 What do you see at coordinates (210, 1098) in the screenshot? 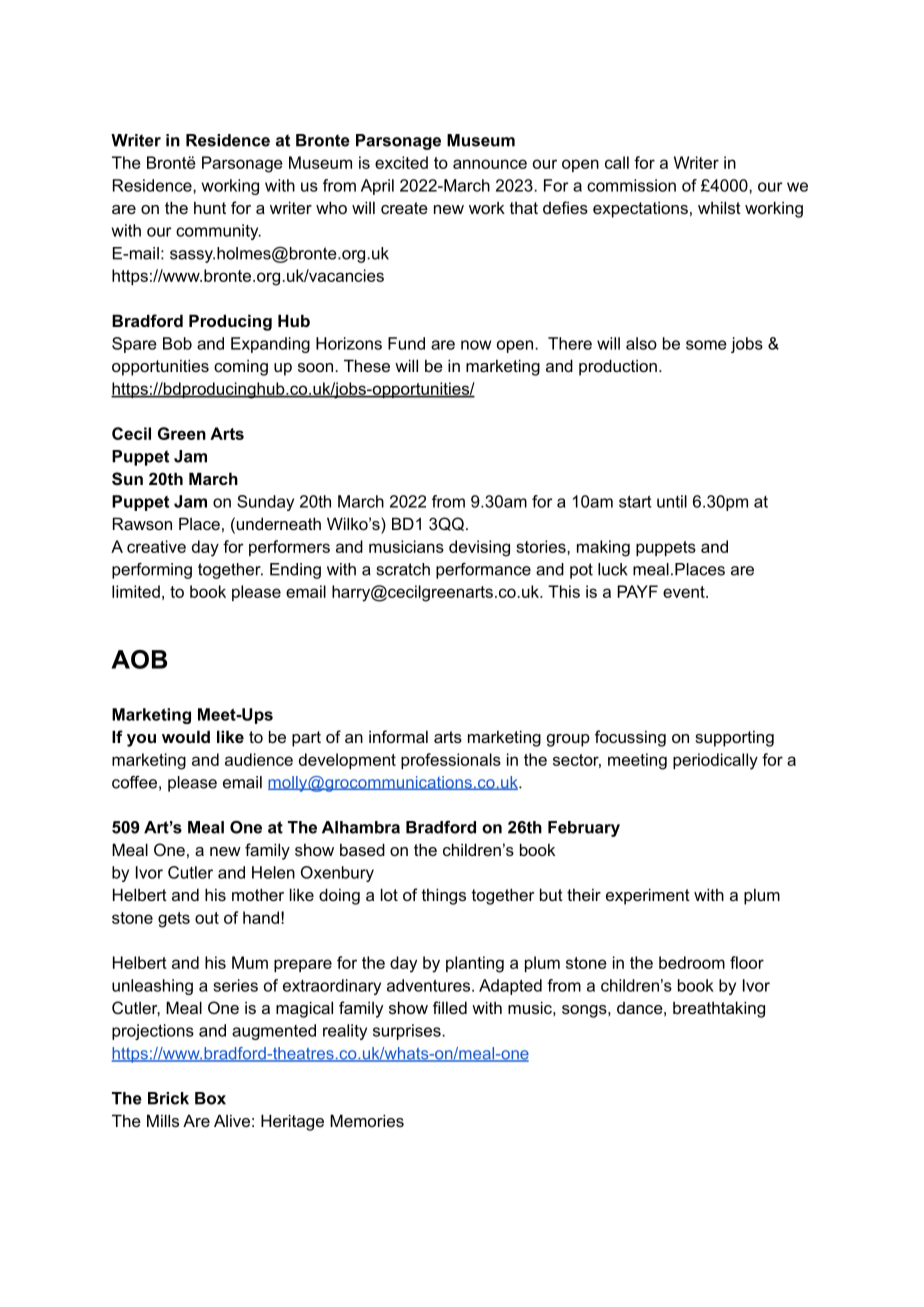
I see `Box` at bounding box center [210, 1098].
